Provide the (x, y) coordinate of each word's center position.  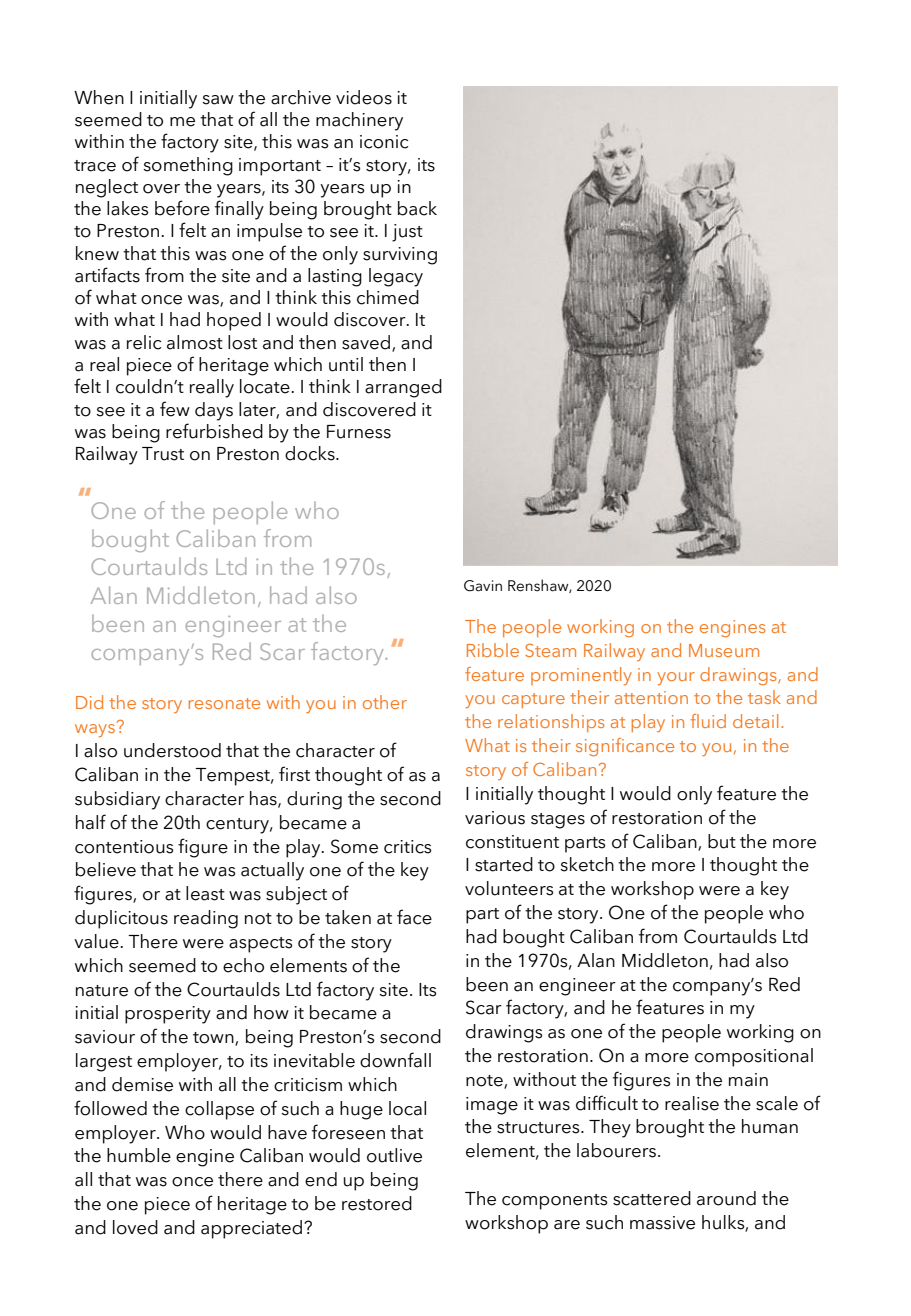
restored (377, 1203)
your (676, 678)
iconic (384, 142)
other (385, 702)
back (417, 208)
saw (218, 100)
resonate (224, 703)
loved (135, 1227)
